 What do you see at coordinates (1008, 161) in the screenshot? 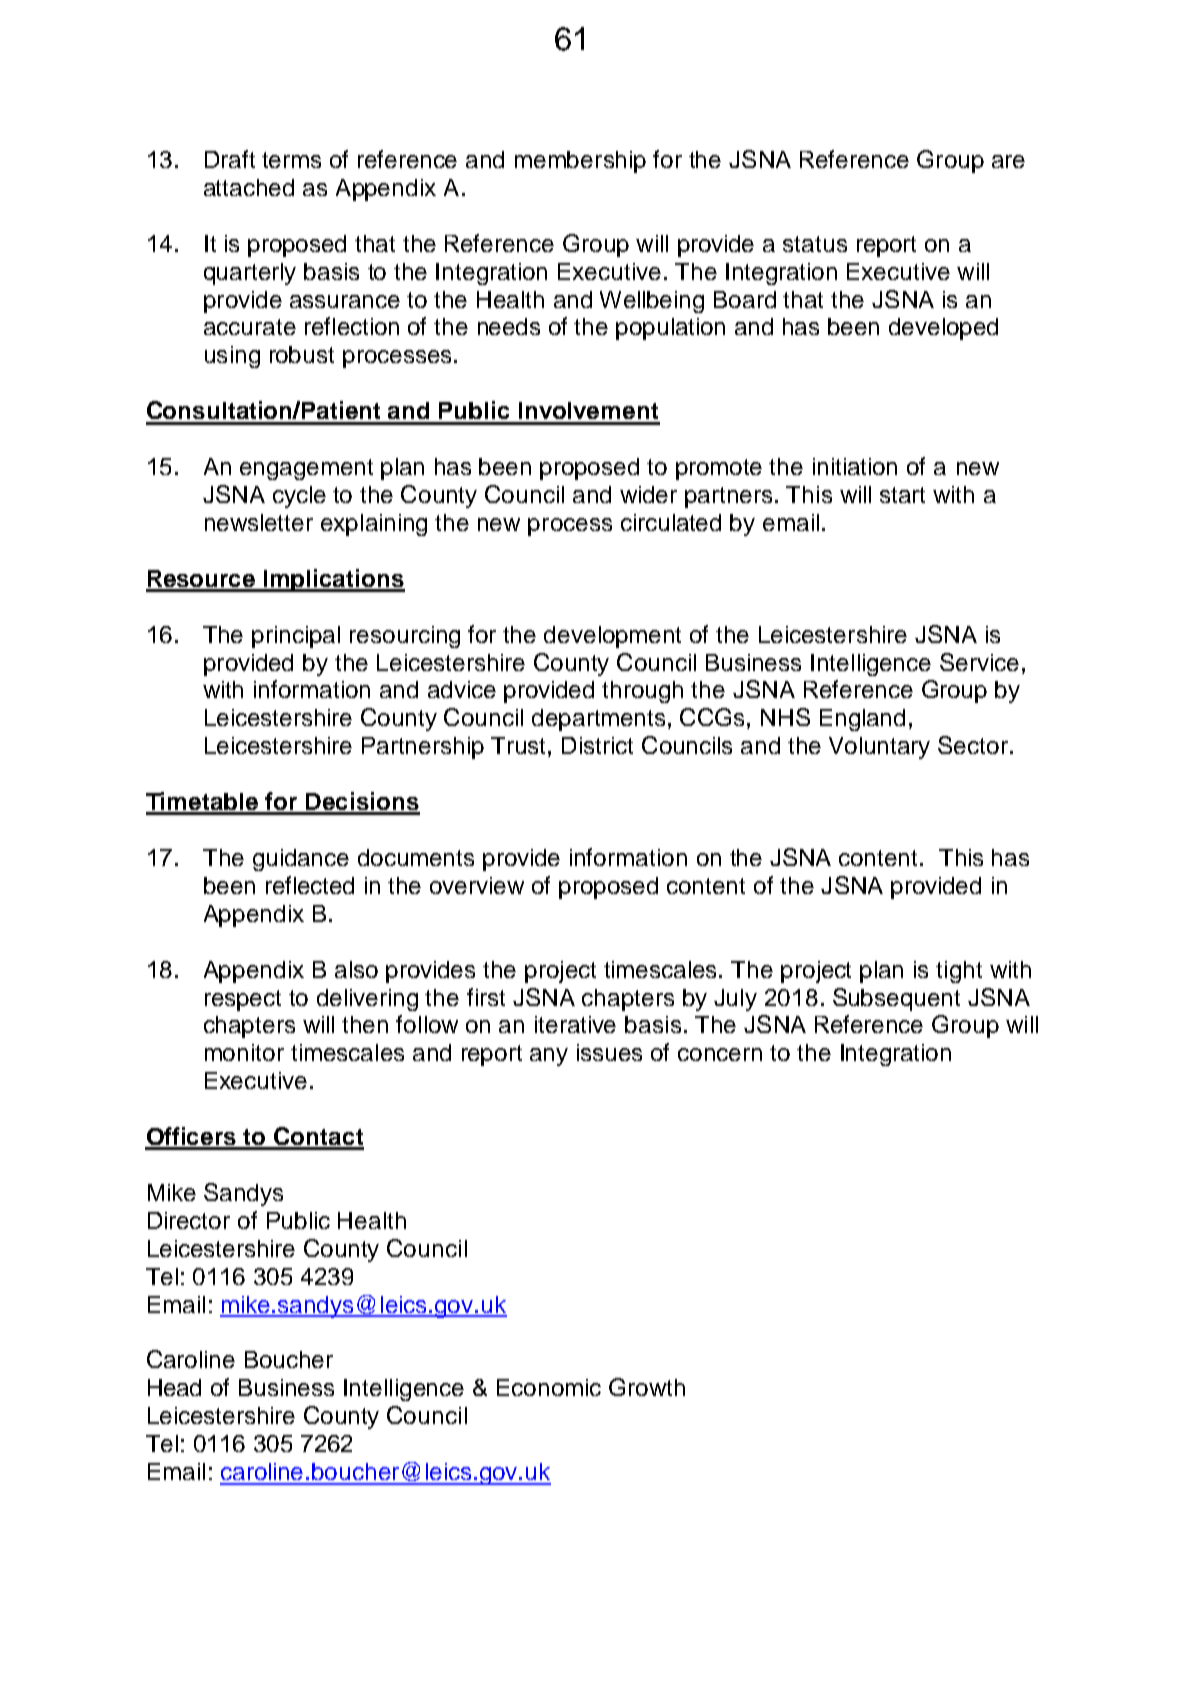
I see `are` at bounding box center [1008, 161].
